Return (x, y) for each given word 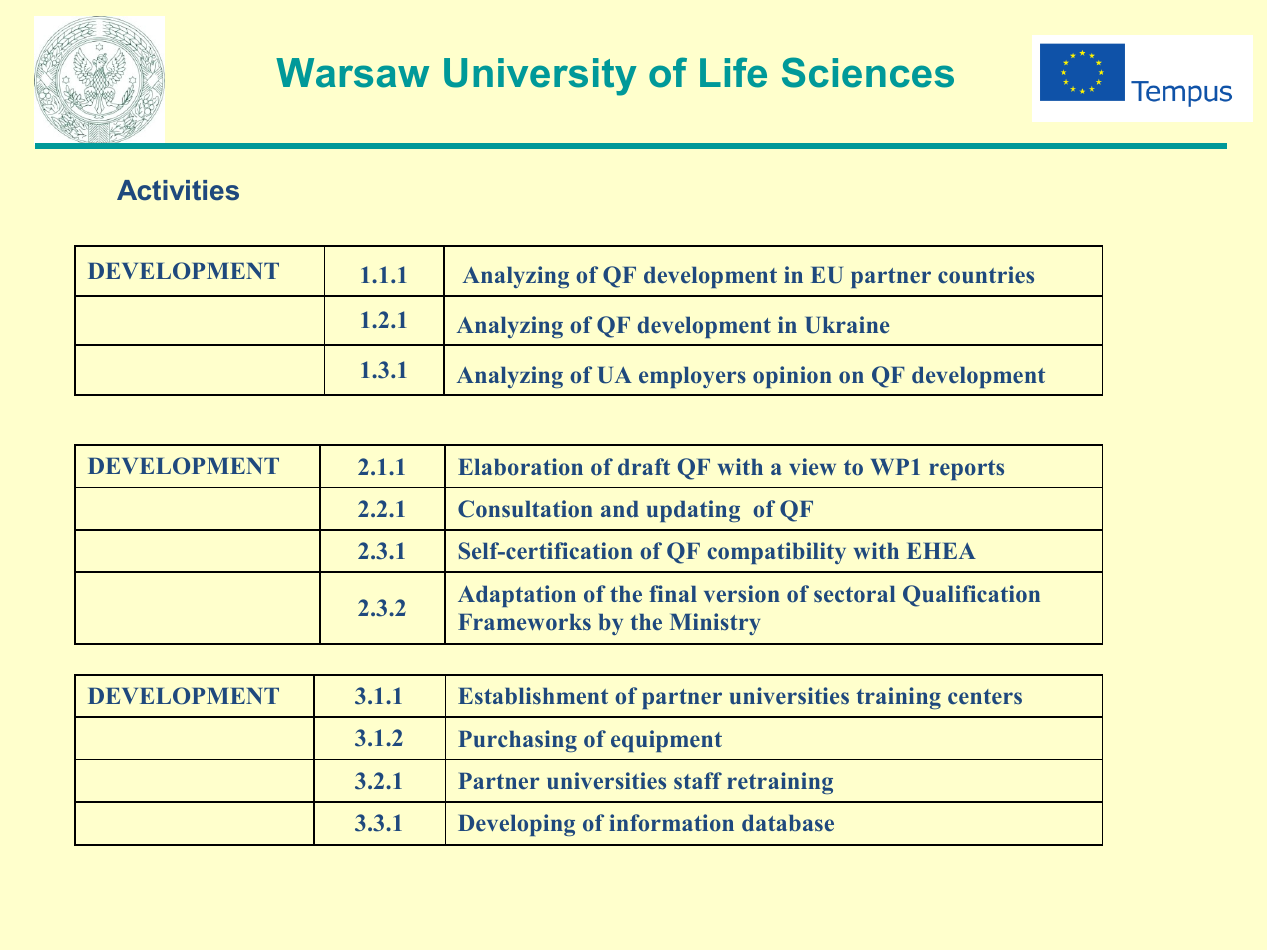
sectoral (854, 594)
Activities (178, 190)
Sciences (868, 72)
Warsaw (352, 73)
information (671, 823)
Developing (516, 825)
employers (692, 377)
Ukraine (847, 325)
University (540, 77)
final (673, 593)
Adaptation (517, 596)
